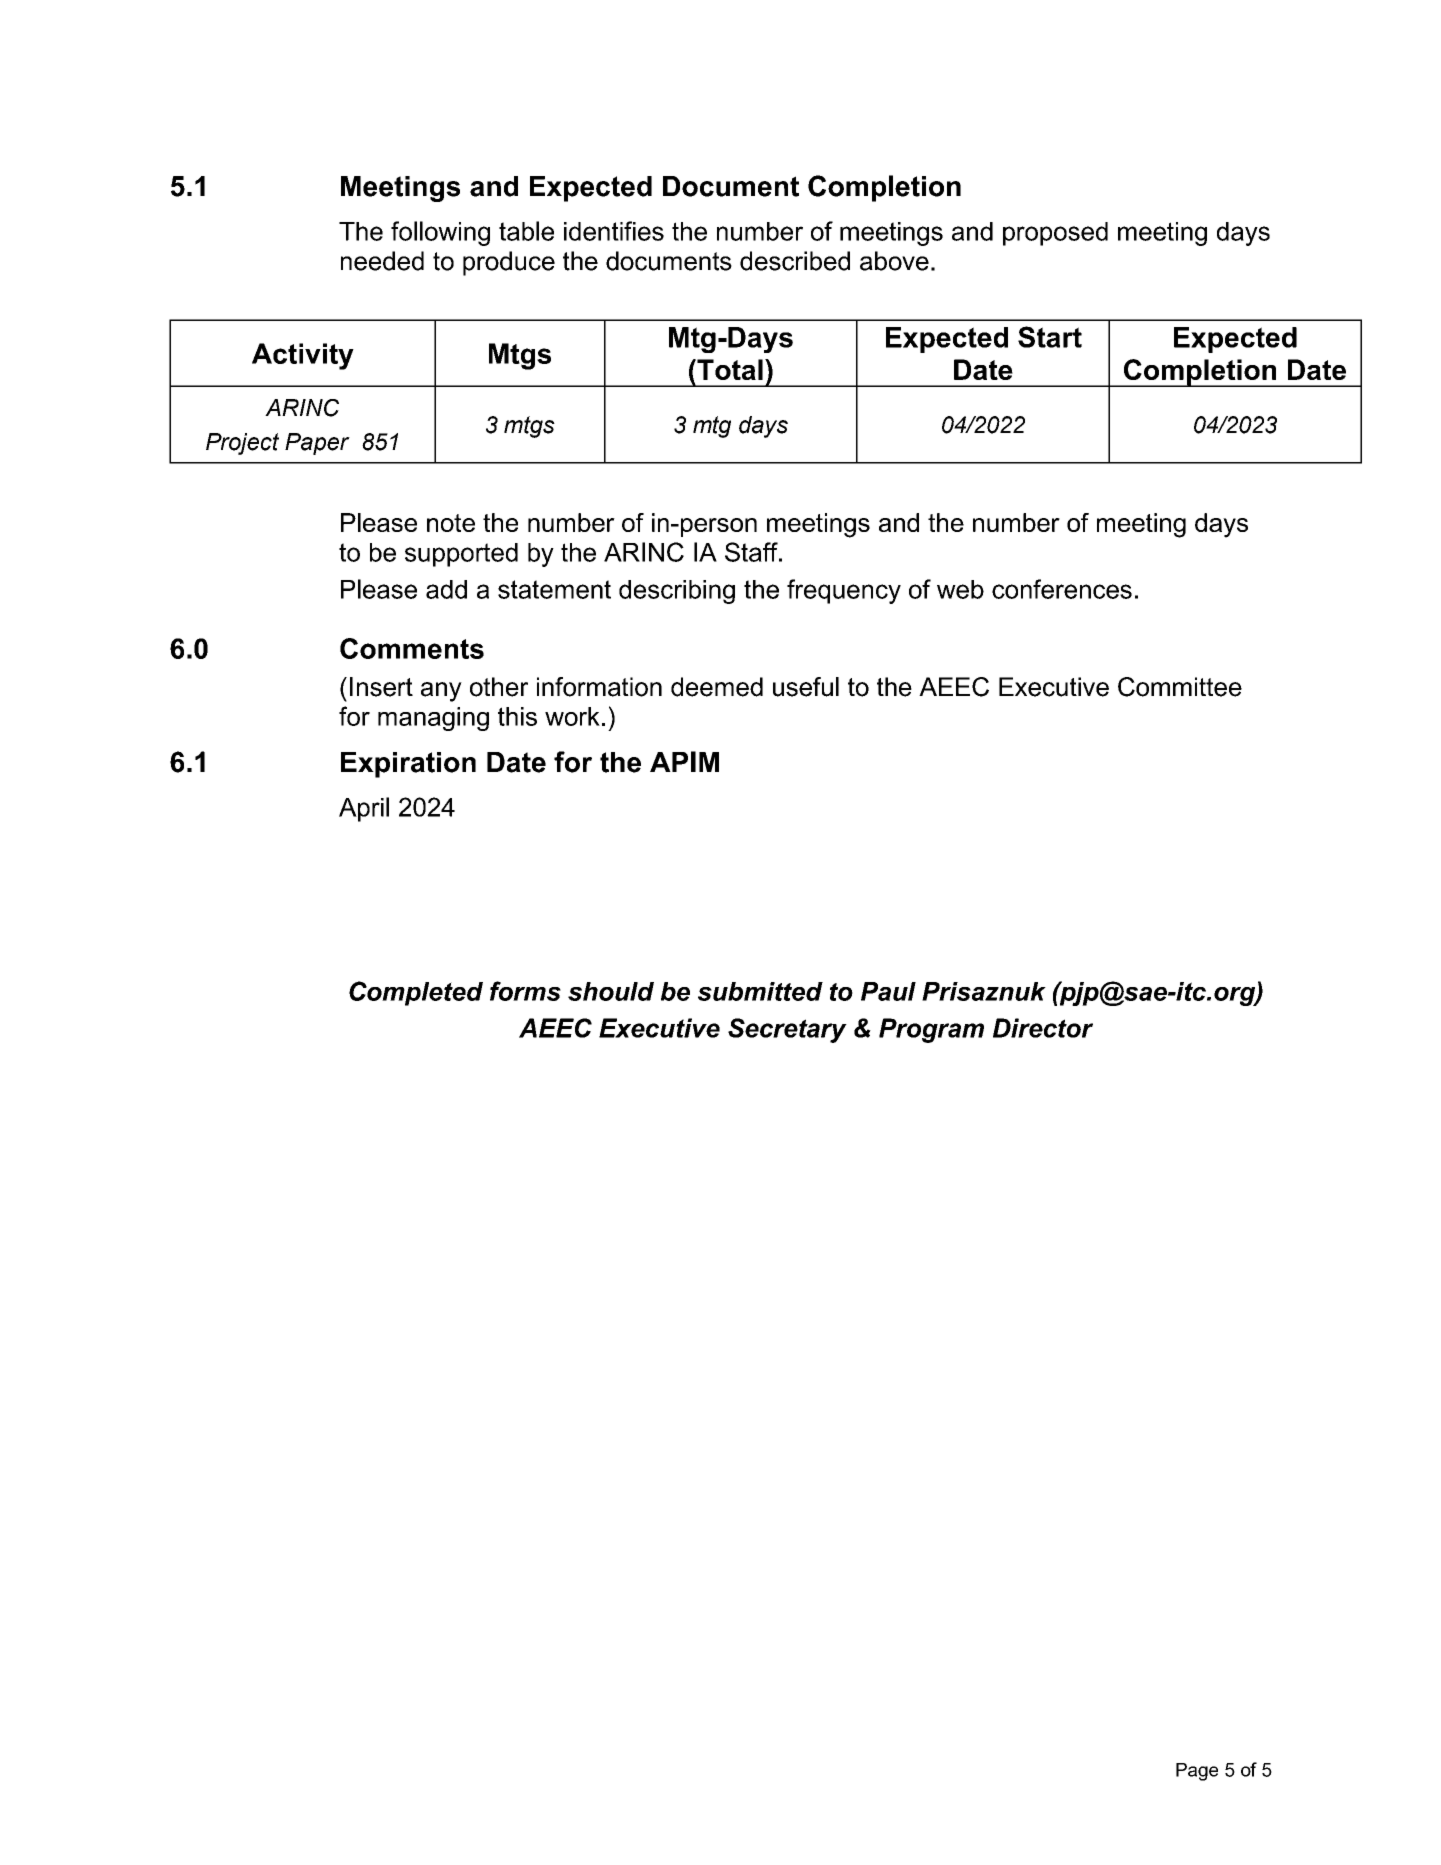  Describe the element at coordinates (717, 687) in the screenshot. I see `deemed` at that location.
